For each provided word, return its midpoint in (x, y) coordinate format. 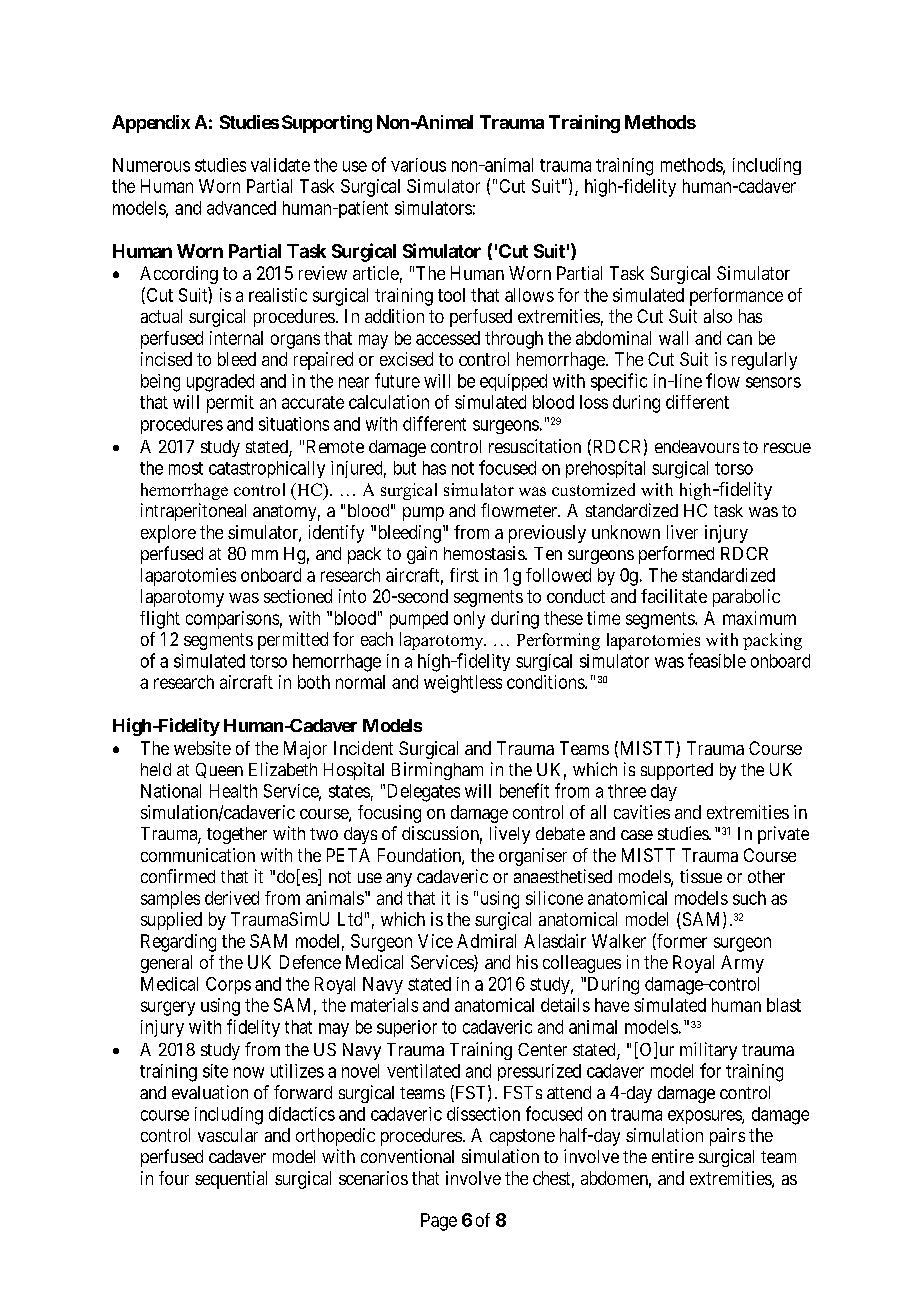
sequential (231, 1180)
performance (736, 297)
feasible (717, 660)
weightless (463, 684)
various (418, 165)
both (314, 682)
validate (280, 165)
